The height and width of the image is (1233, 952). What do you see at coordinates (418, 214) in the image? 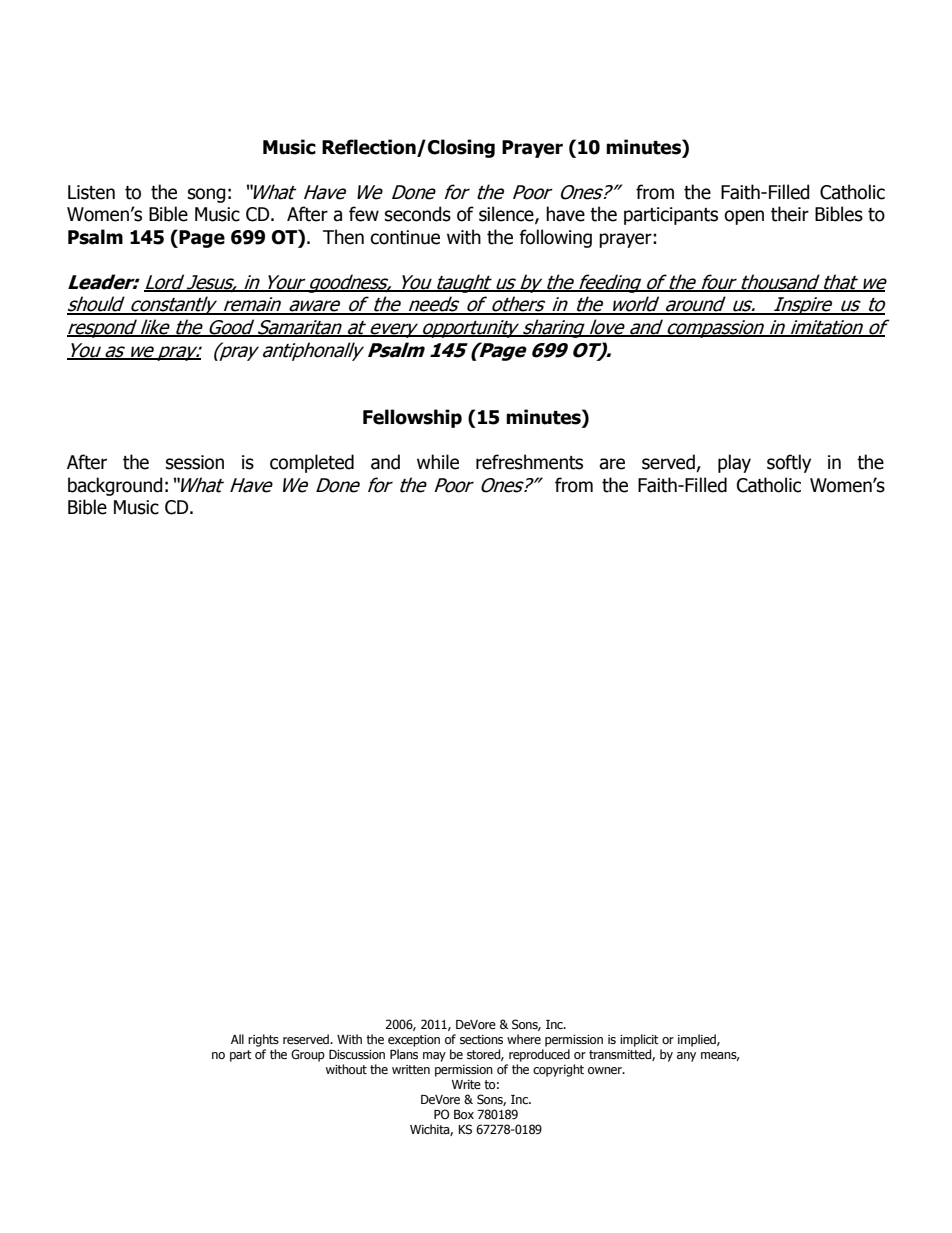
I see `seconds` at bounding box center [418, 214].
